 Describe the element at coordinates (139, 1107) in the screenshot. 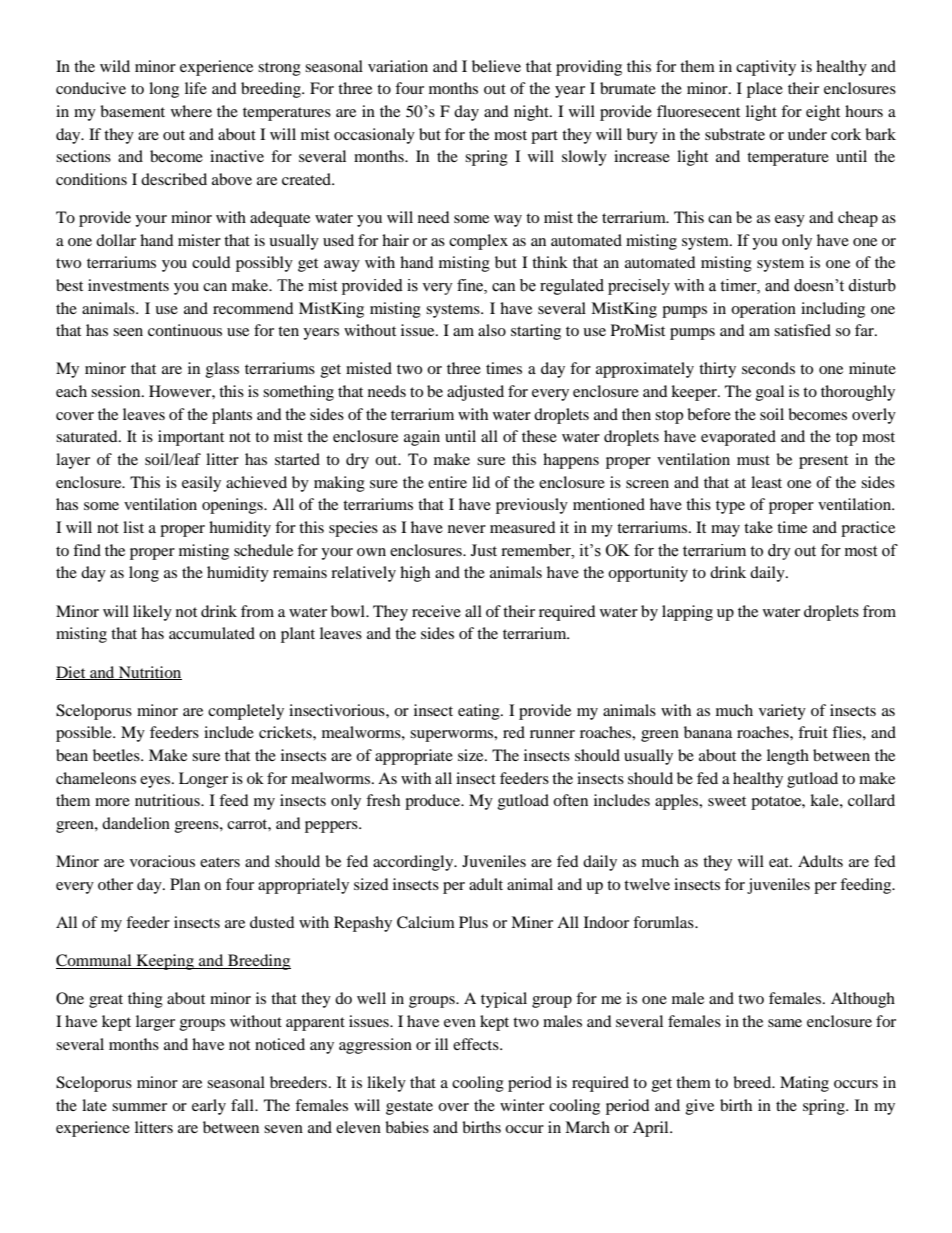

I see `summer` at that location.
